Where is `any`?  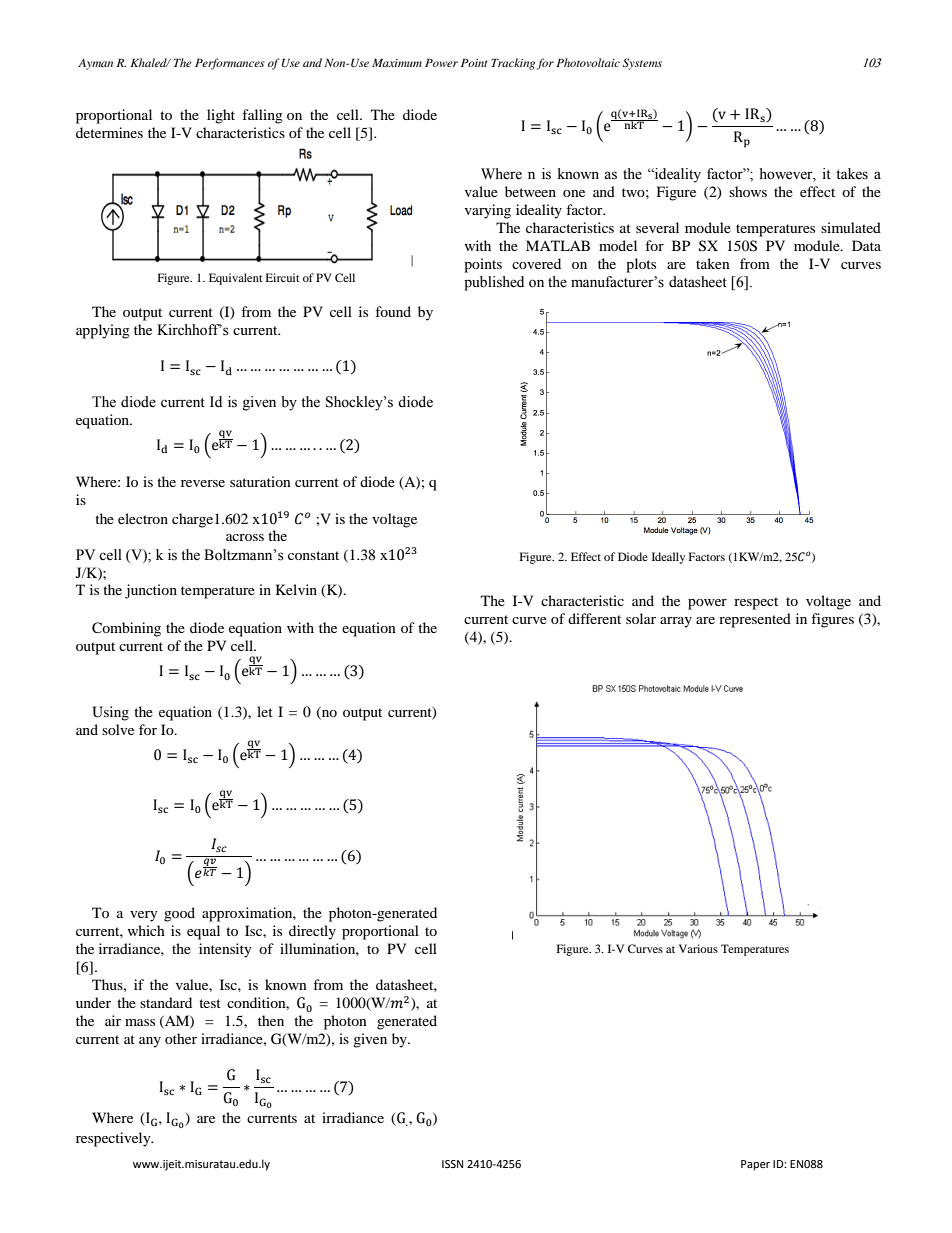 any is located at coordinates (150, 1042).
